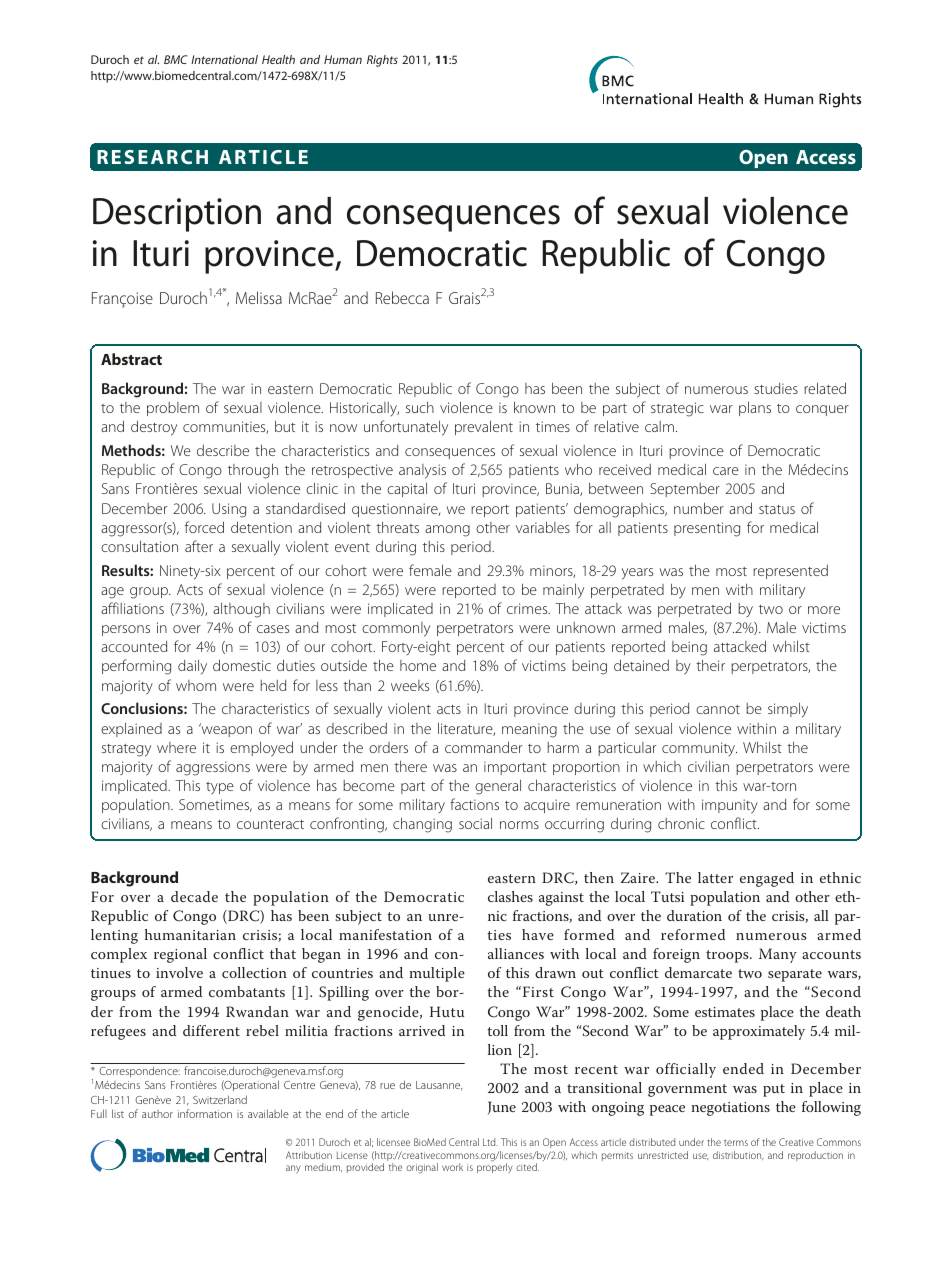 This screenshot has width=952, height=1270. Describe the element at coordinates (755, 408) in the screenshot. I see `plans` at that location.
